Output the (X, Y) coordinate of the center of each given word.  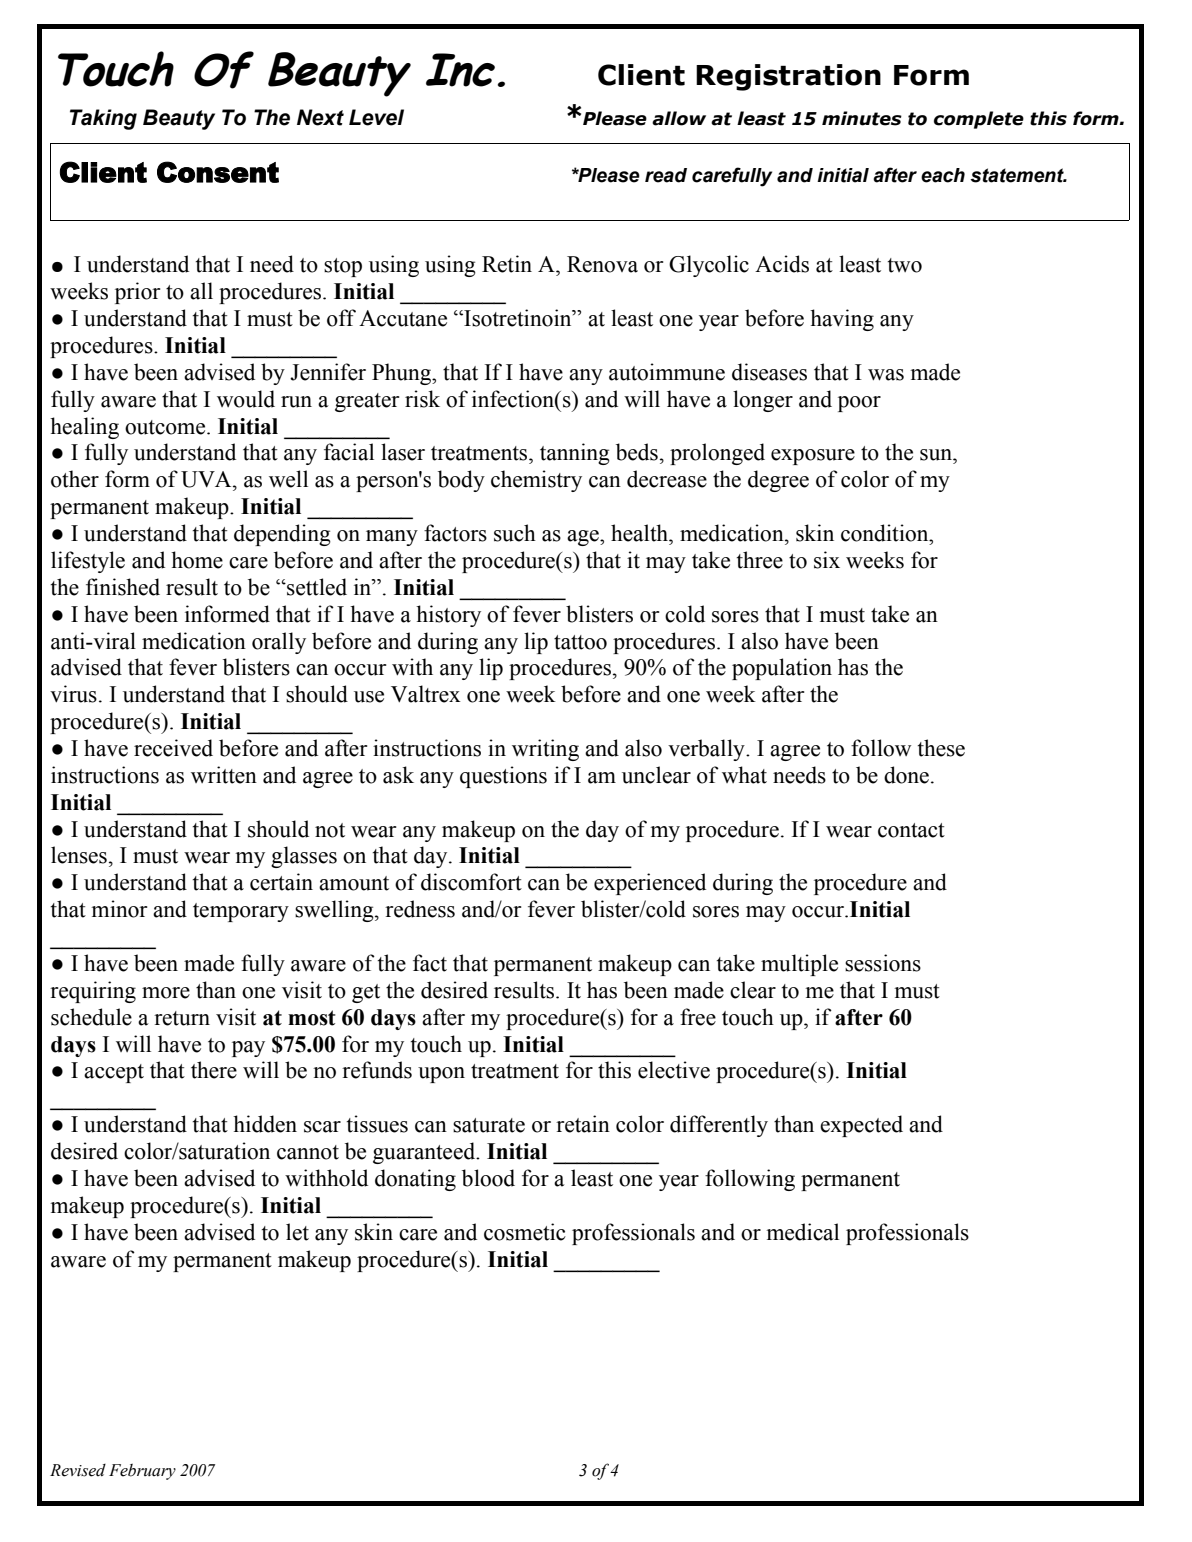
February (142, 1472)
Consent (218, 172)
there (214, 1070)
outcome (166, 427)
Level (376, 117)
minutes (862, 118)
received (173, 748)
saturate (489, 1125)
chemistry (536, 481)
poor (859, 404)
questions (503, 777)
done (906, 775)
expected (861, 1126)
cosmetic (525, 1232)
